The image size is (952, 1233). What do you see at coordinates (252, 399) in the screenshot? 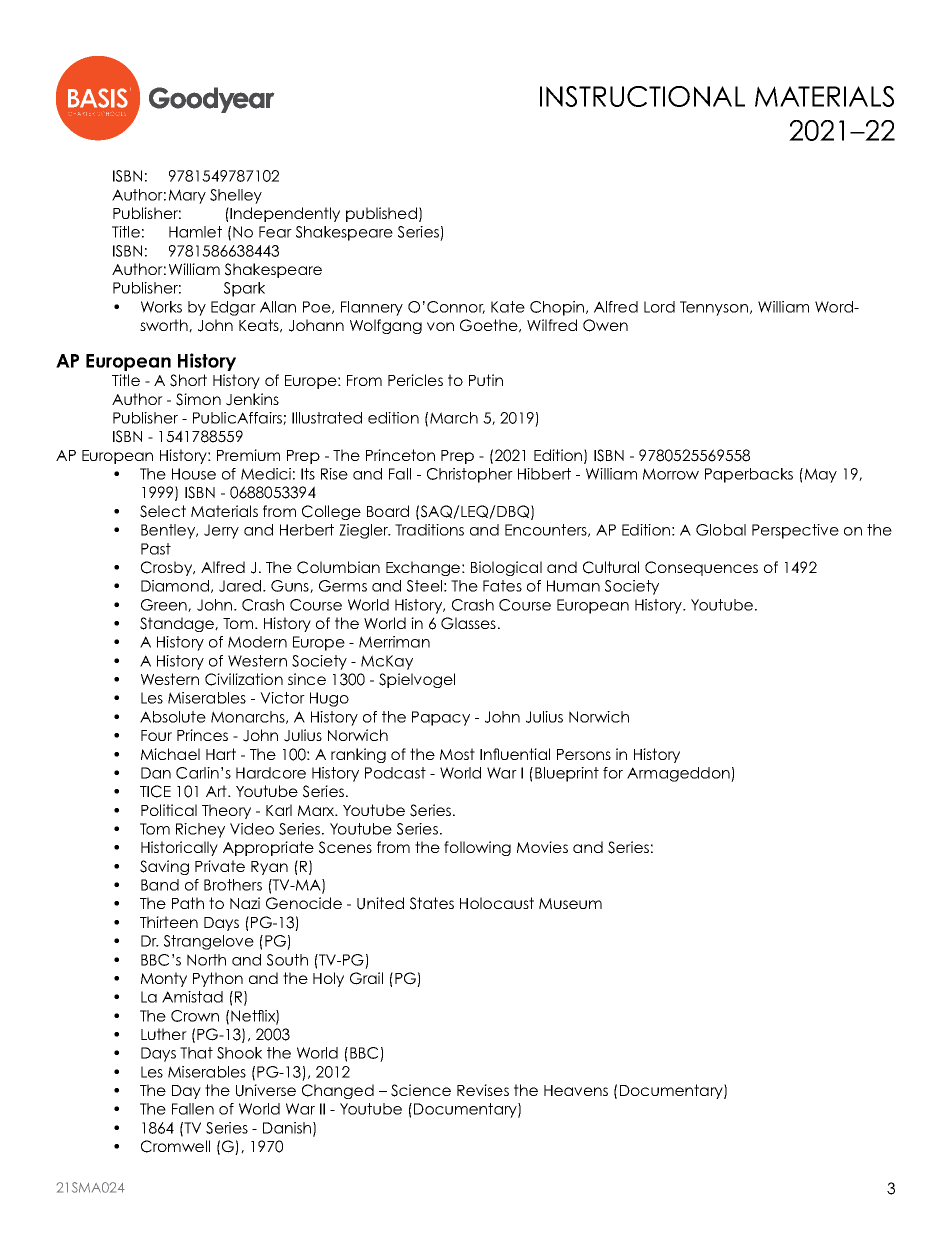
I see `Jenkins` at bounding box center [252, 399].
